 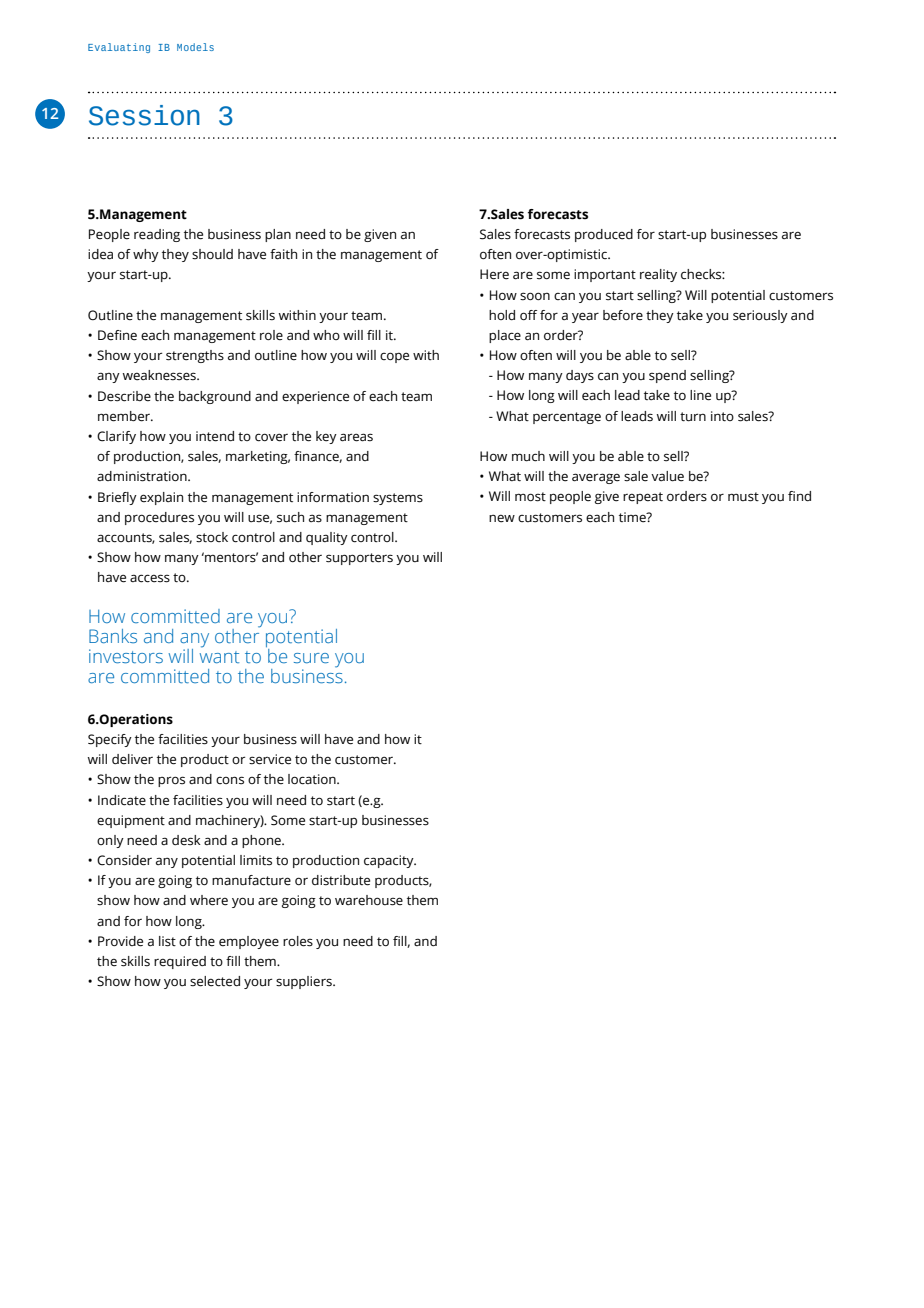 I want to click on produced, so click(x=604, y=235).
